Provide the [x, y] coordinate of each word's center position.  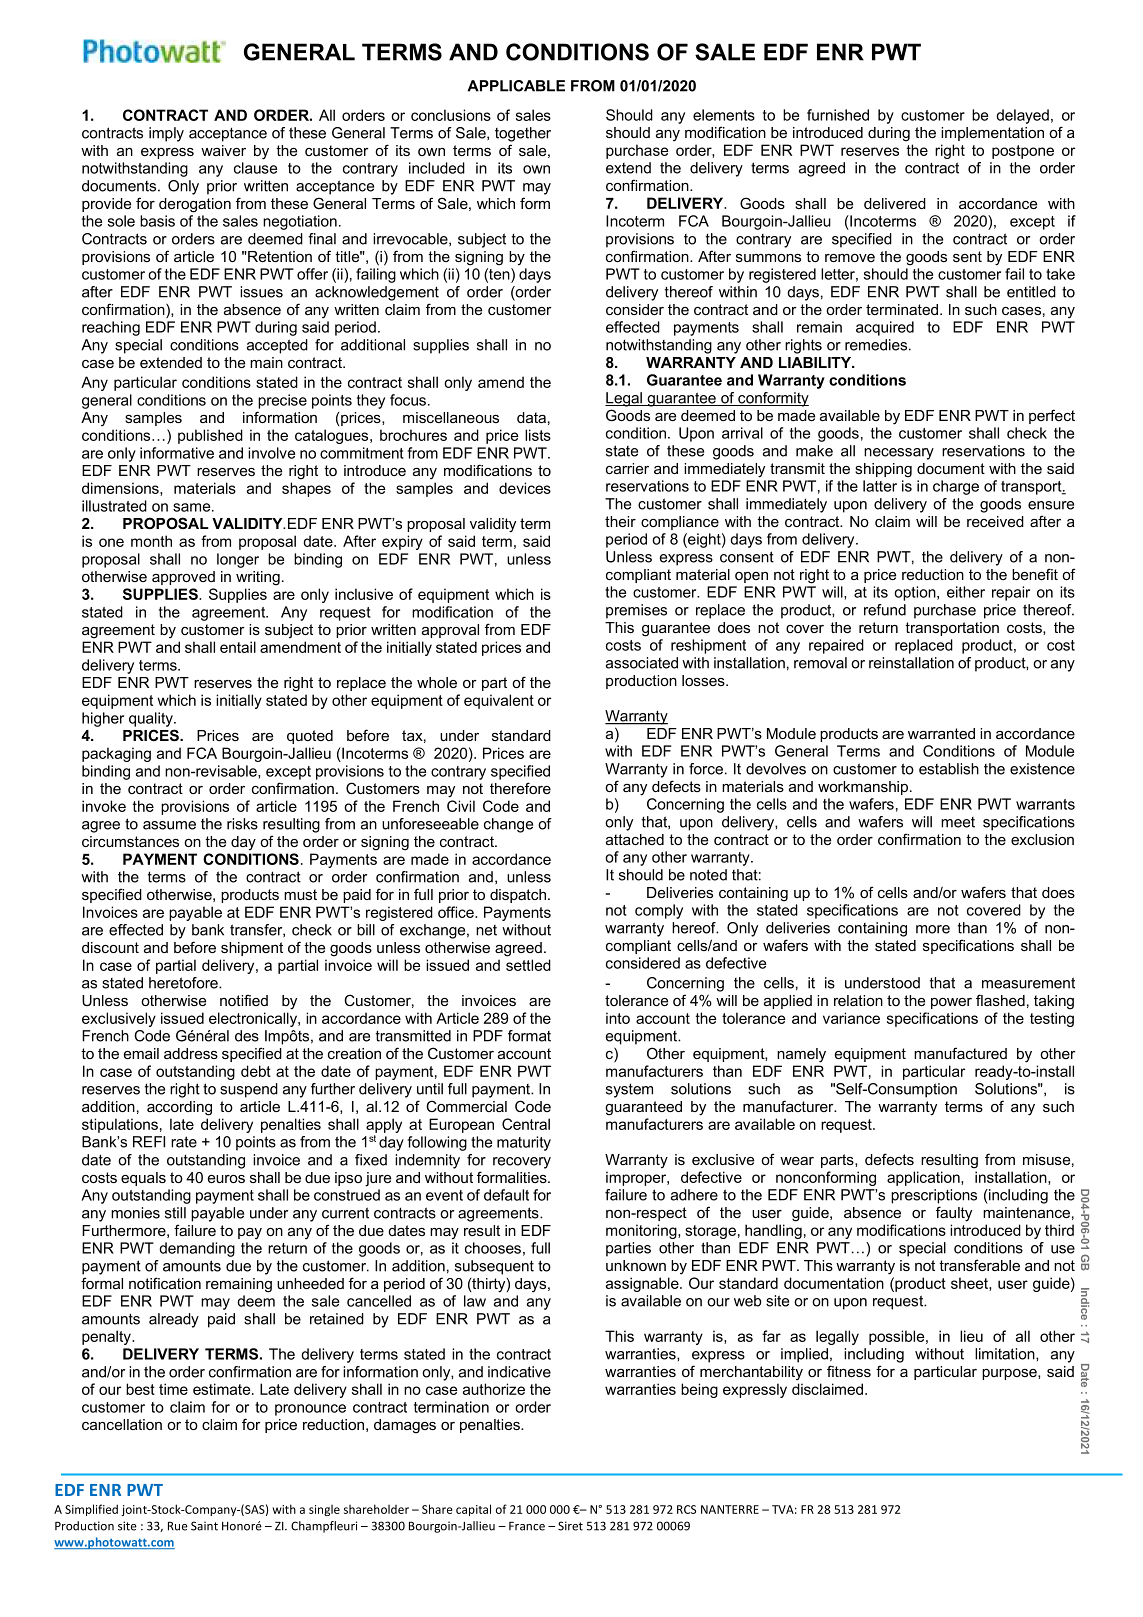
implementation [992, 134]
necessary [899, 454]
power [951, 1003]
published [210, 436]
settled [528, 965]
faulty [954, 1214]
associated [642, 663]
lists [538, 435]
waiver [223, 150]
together [523, 134]
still [175, 1213]
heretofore [184, 983]
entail [238, 647]
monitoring [642, 1231]
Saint [204, 1526]
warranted [941, 733]
